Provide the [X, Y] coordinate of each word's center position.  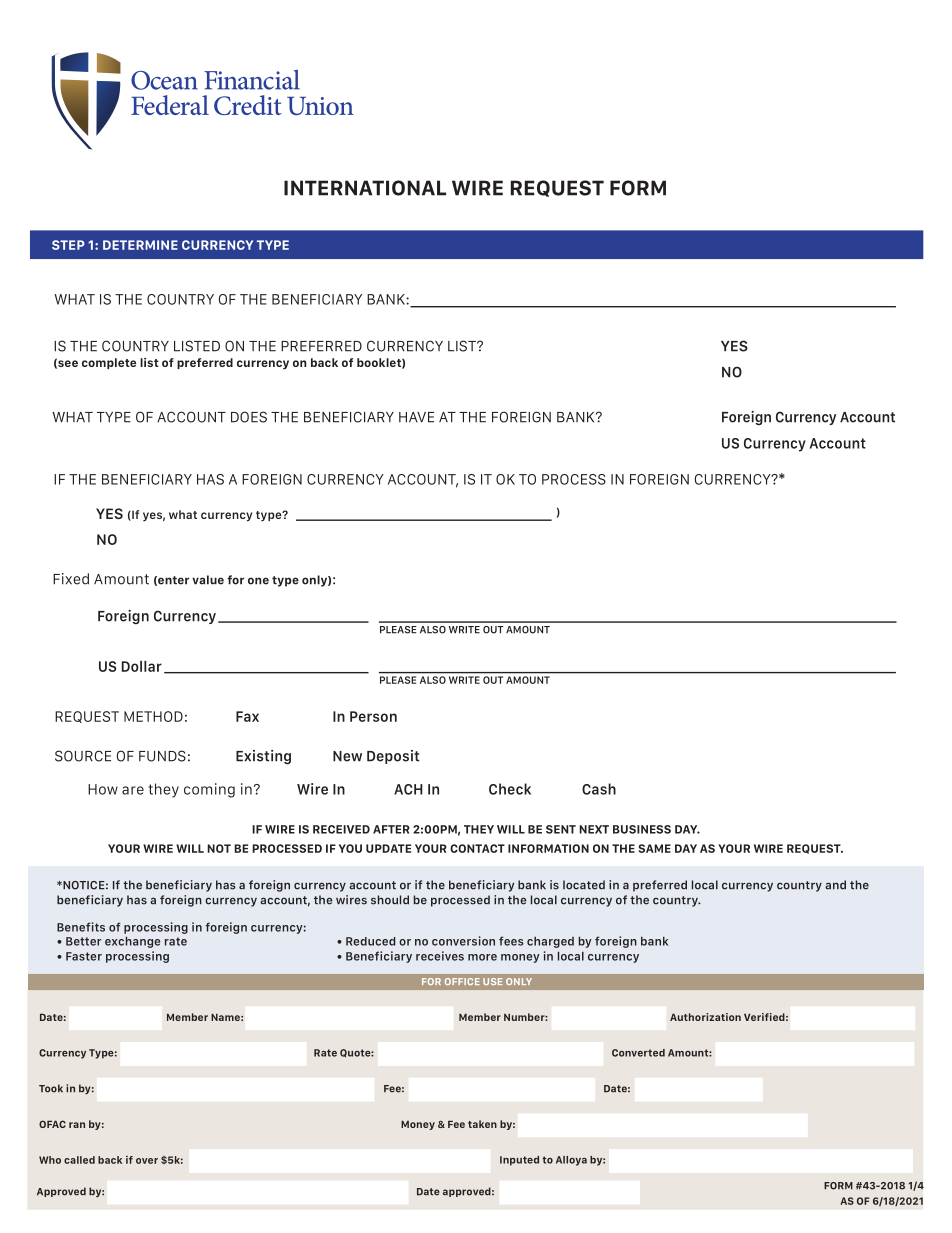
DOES [249, 417]
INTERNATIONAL [365, 188]
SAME [654, 848]
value [208, 580]
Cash [599, 789]
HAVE [416, 417]
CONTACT [477, 848]
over [147, 1161]
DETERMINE [140, 245]
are [133, 790]
